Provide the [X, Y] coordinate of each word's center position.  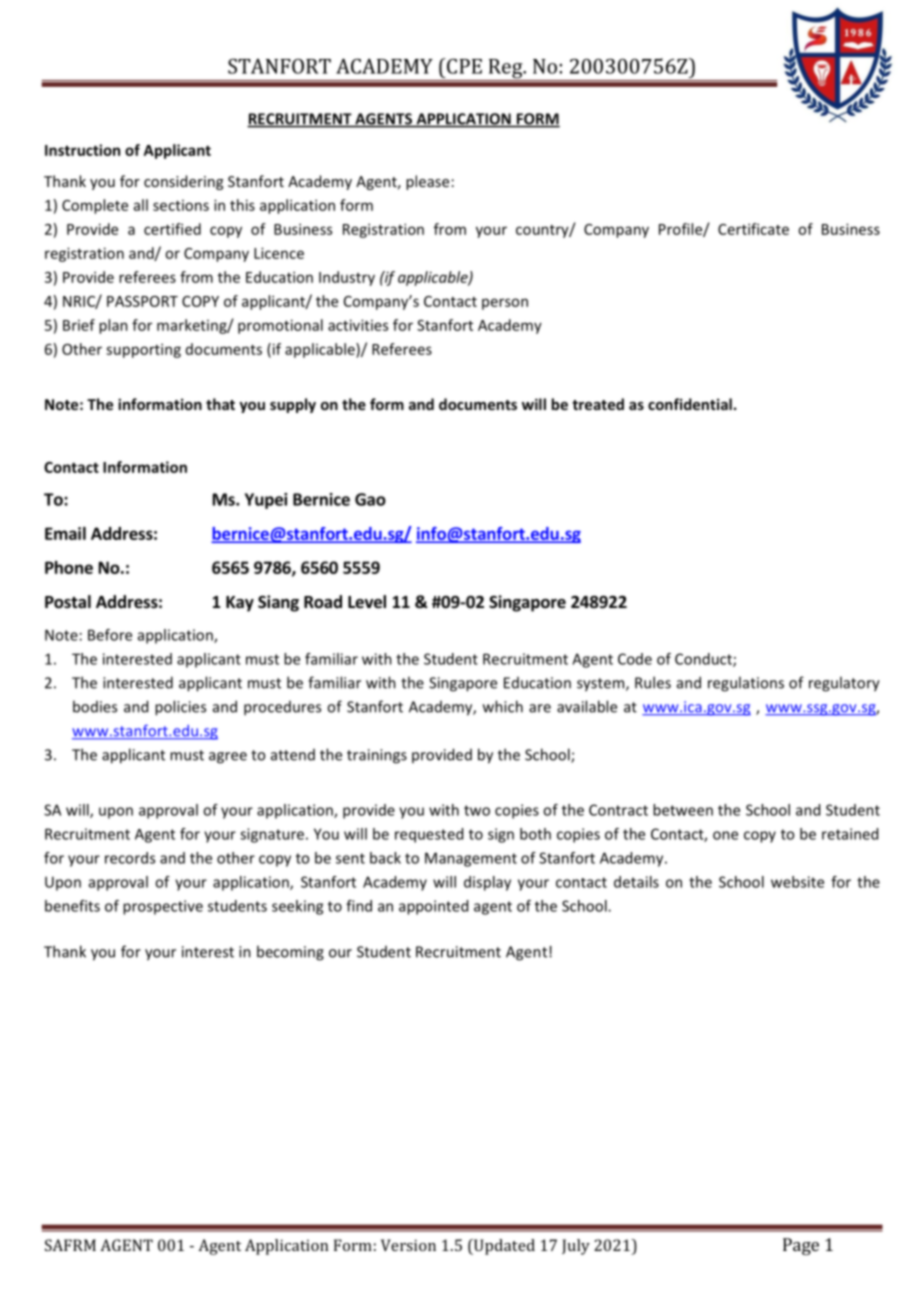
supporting [143, 350]
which [503, 706]
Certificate [753, 229]
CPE [463, 66]
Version [408, 1245]
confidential [690, 404]
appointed [433, 907]
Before [110, 635]
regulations [746, 684]
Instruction [82, 150]
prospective [163, 907]
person [505, 304]
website [797, 882]
